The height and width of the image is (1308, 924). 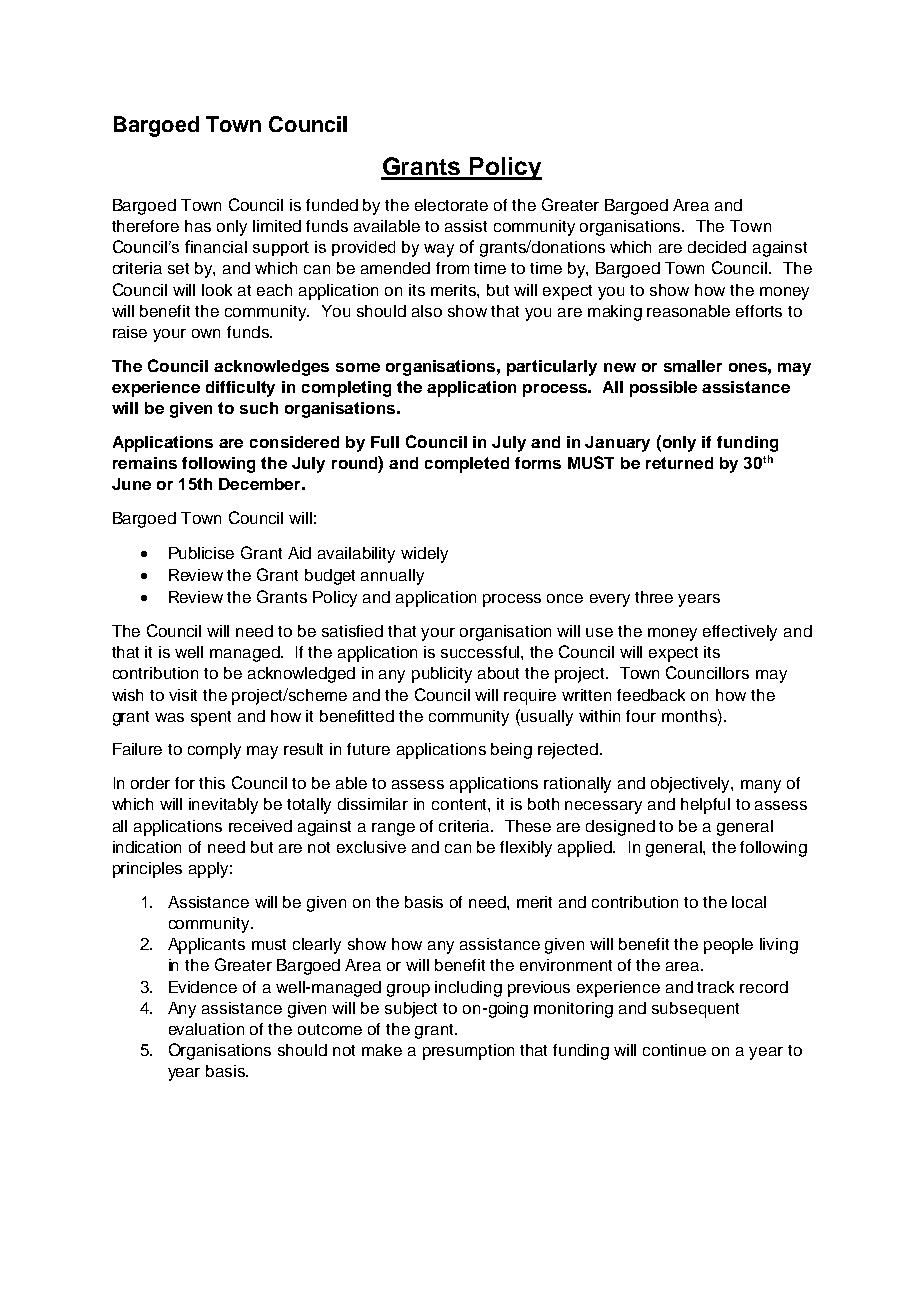 I want to click on presumption, so click(x=468, y=1052).
